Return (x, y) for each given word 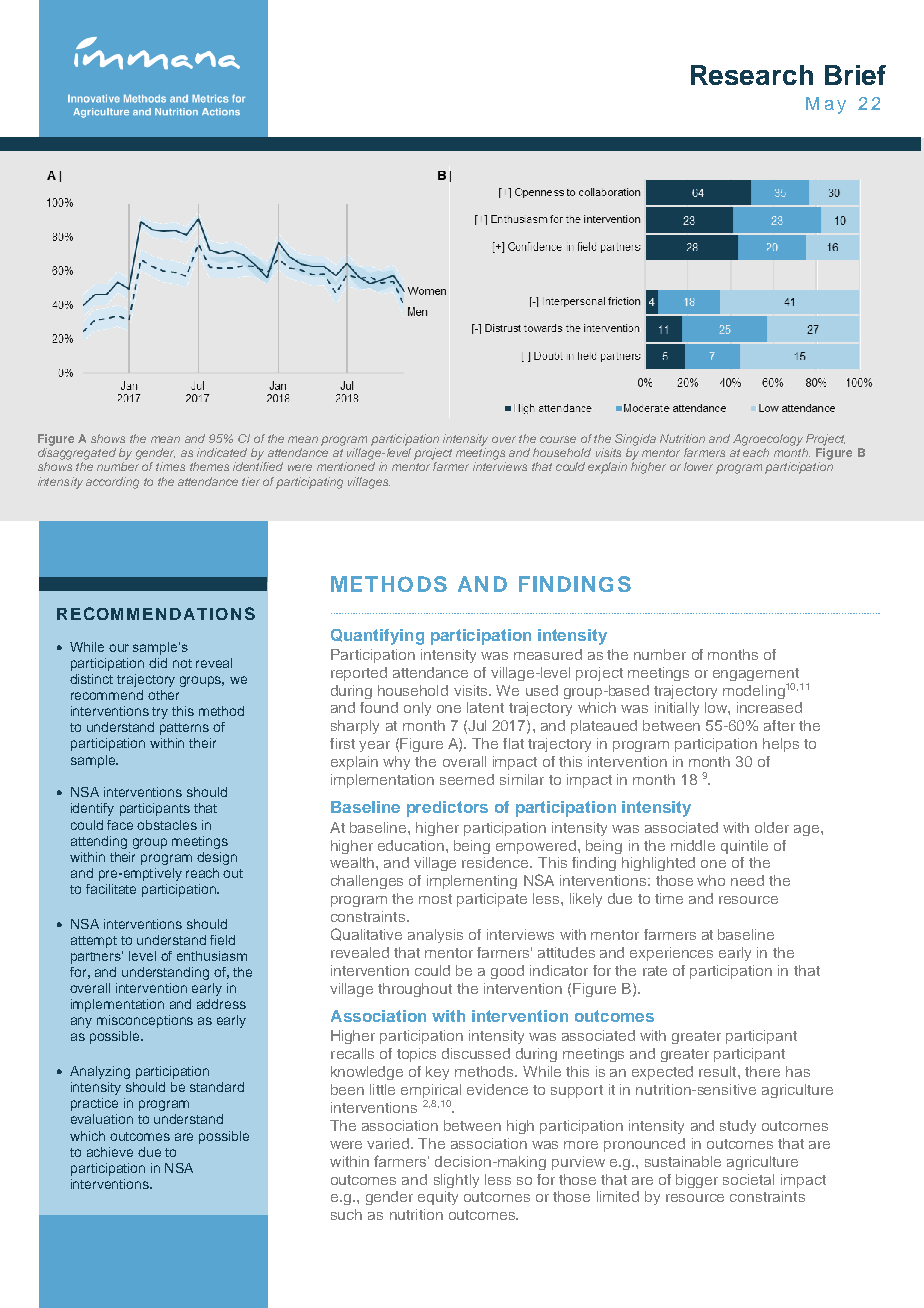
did (158, 663)
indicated (222, 452)
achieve (110, 1152)
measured (548, 654)
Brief (855, 75)
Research (752, 75)
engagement (756, 676)
